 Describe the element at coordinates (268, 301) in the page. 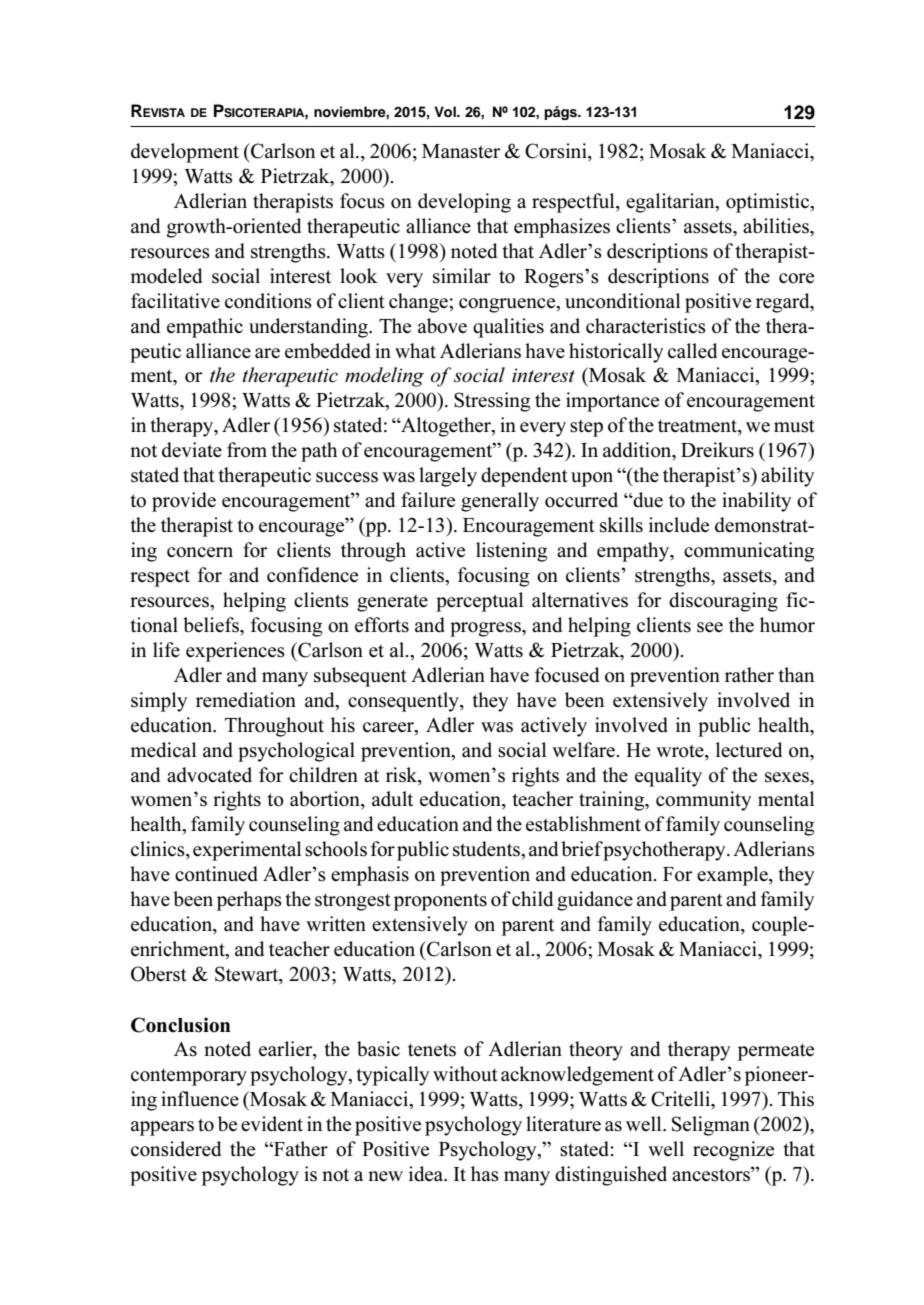

I see `conditions` at that location.
